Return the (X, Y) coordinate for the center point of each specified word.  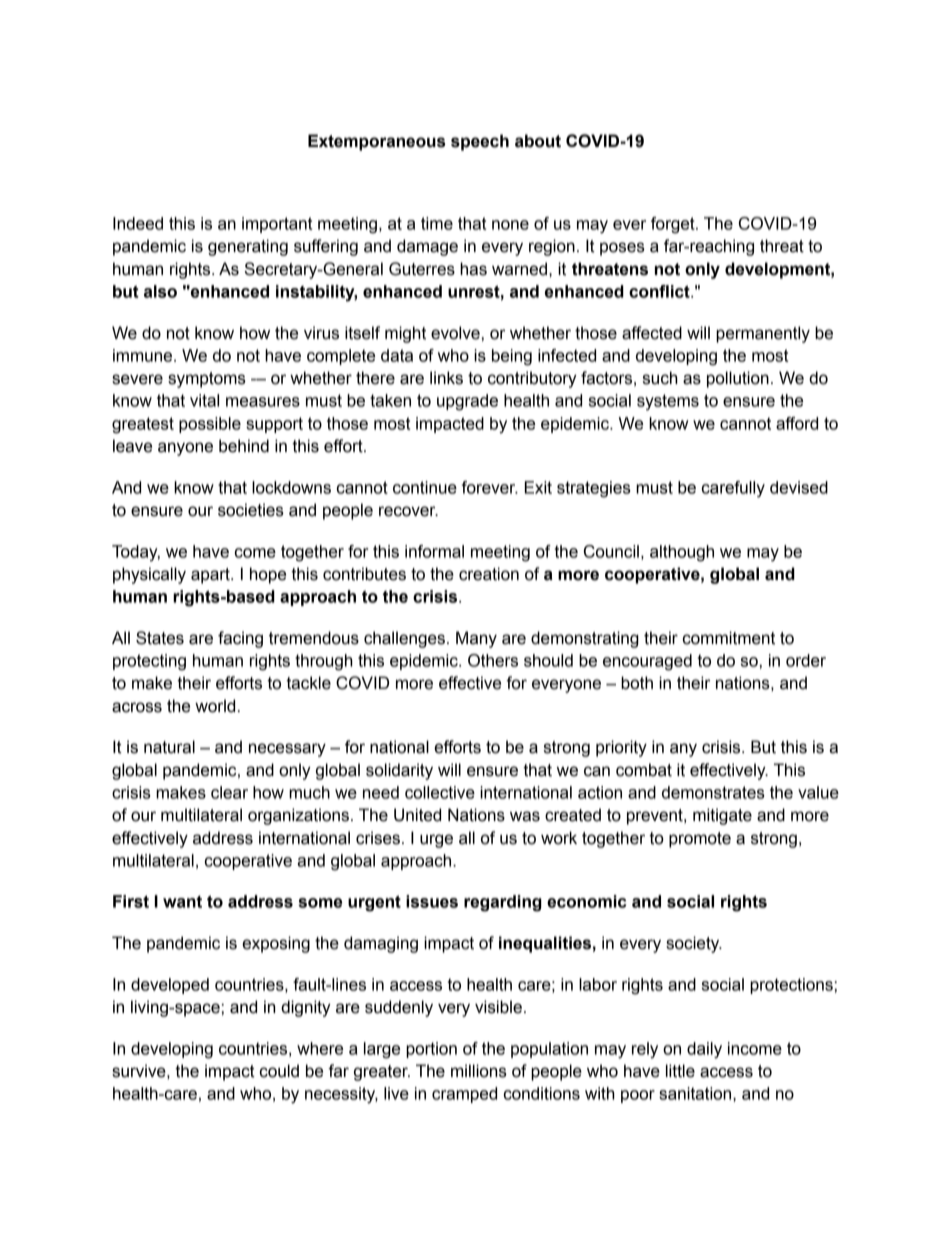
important (277, 225)
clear (229, 792)
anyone (185, 449)
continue (425, 487)
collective (440, 792)
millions (479, 1071)
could (279, 1071)
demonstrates (713, 792)
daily (704, 1050)
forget (674, 225)
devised (799, 487)
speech (480, 142)
